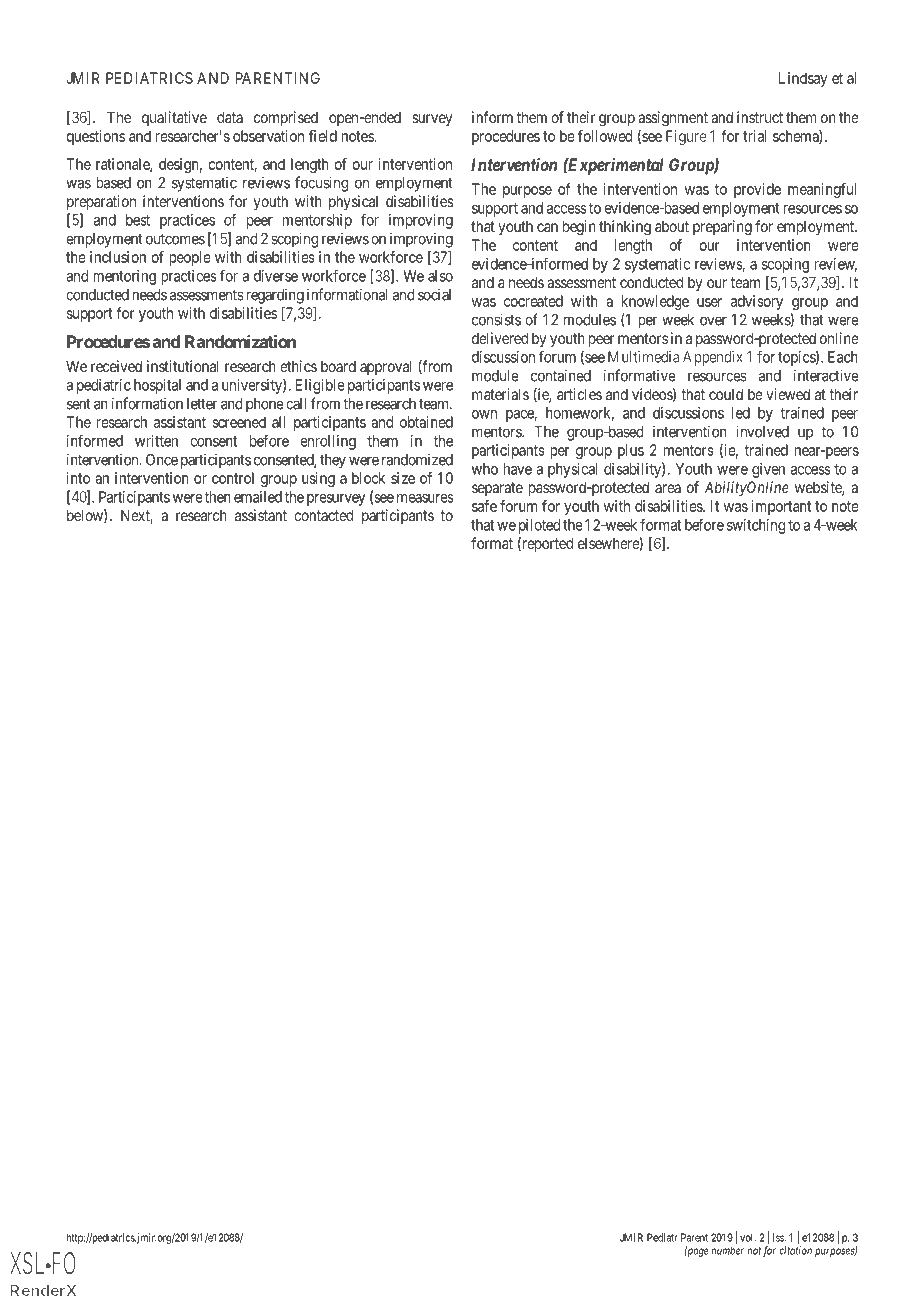  I want to click on switching, so click(756, 526).
